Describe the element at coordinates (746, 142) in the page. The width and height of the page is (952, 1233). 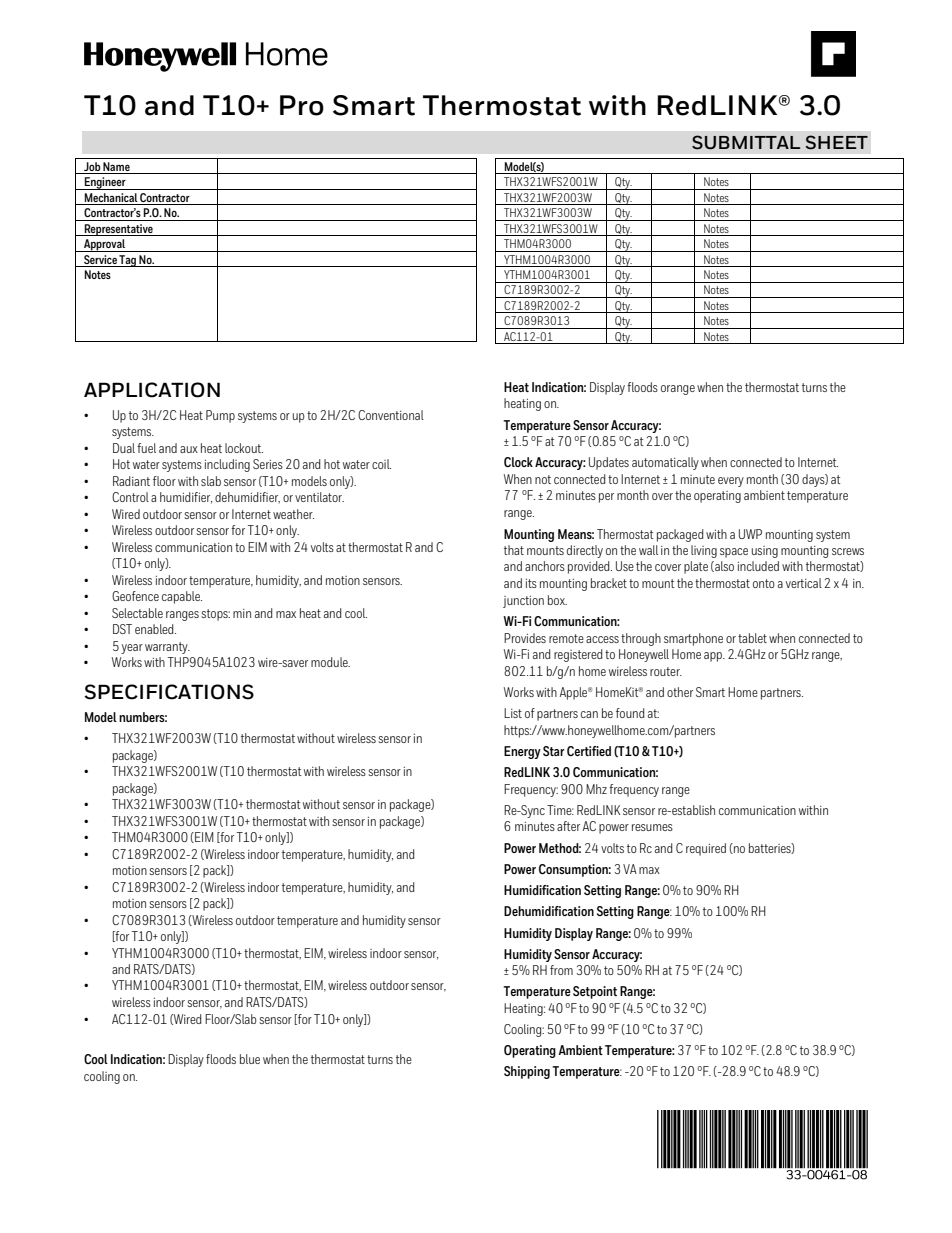
I see `SUBMITTAL` at that location.
